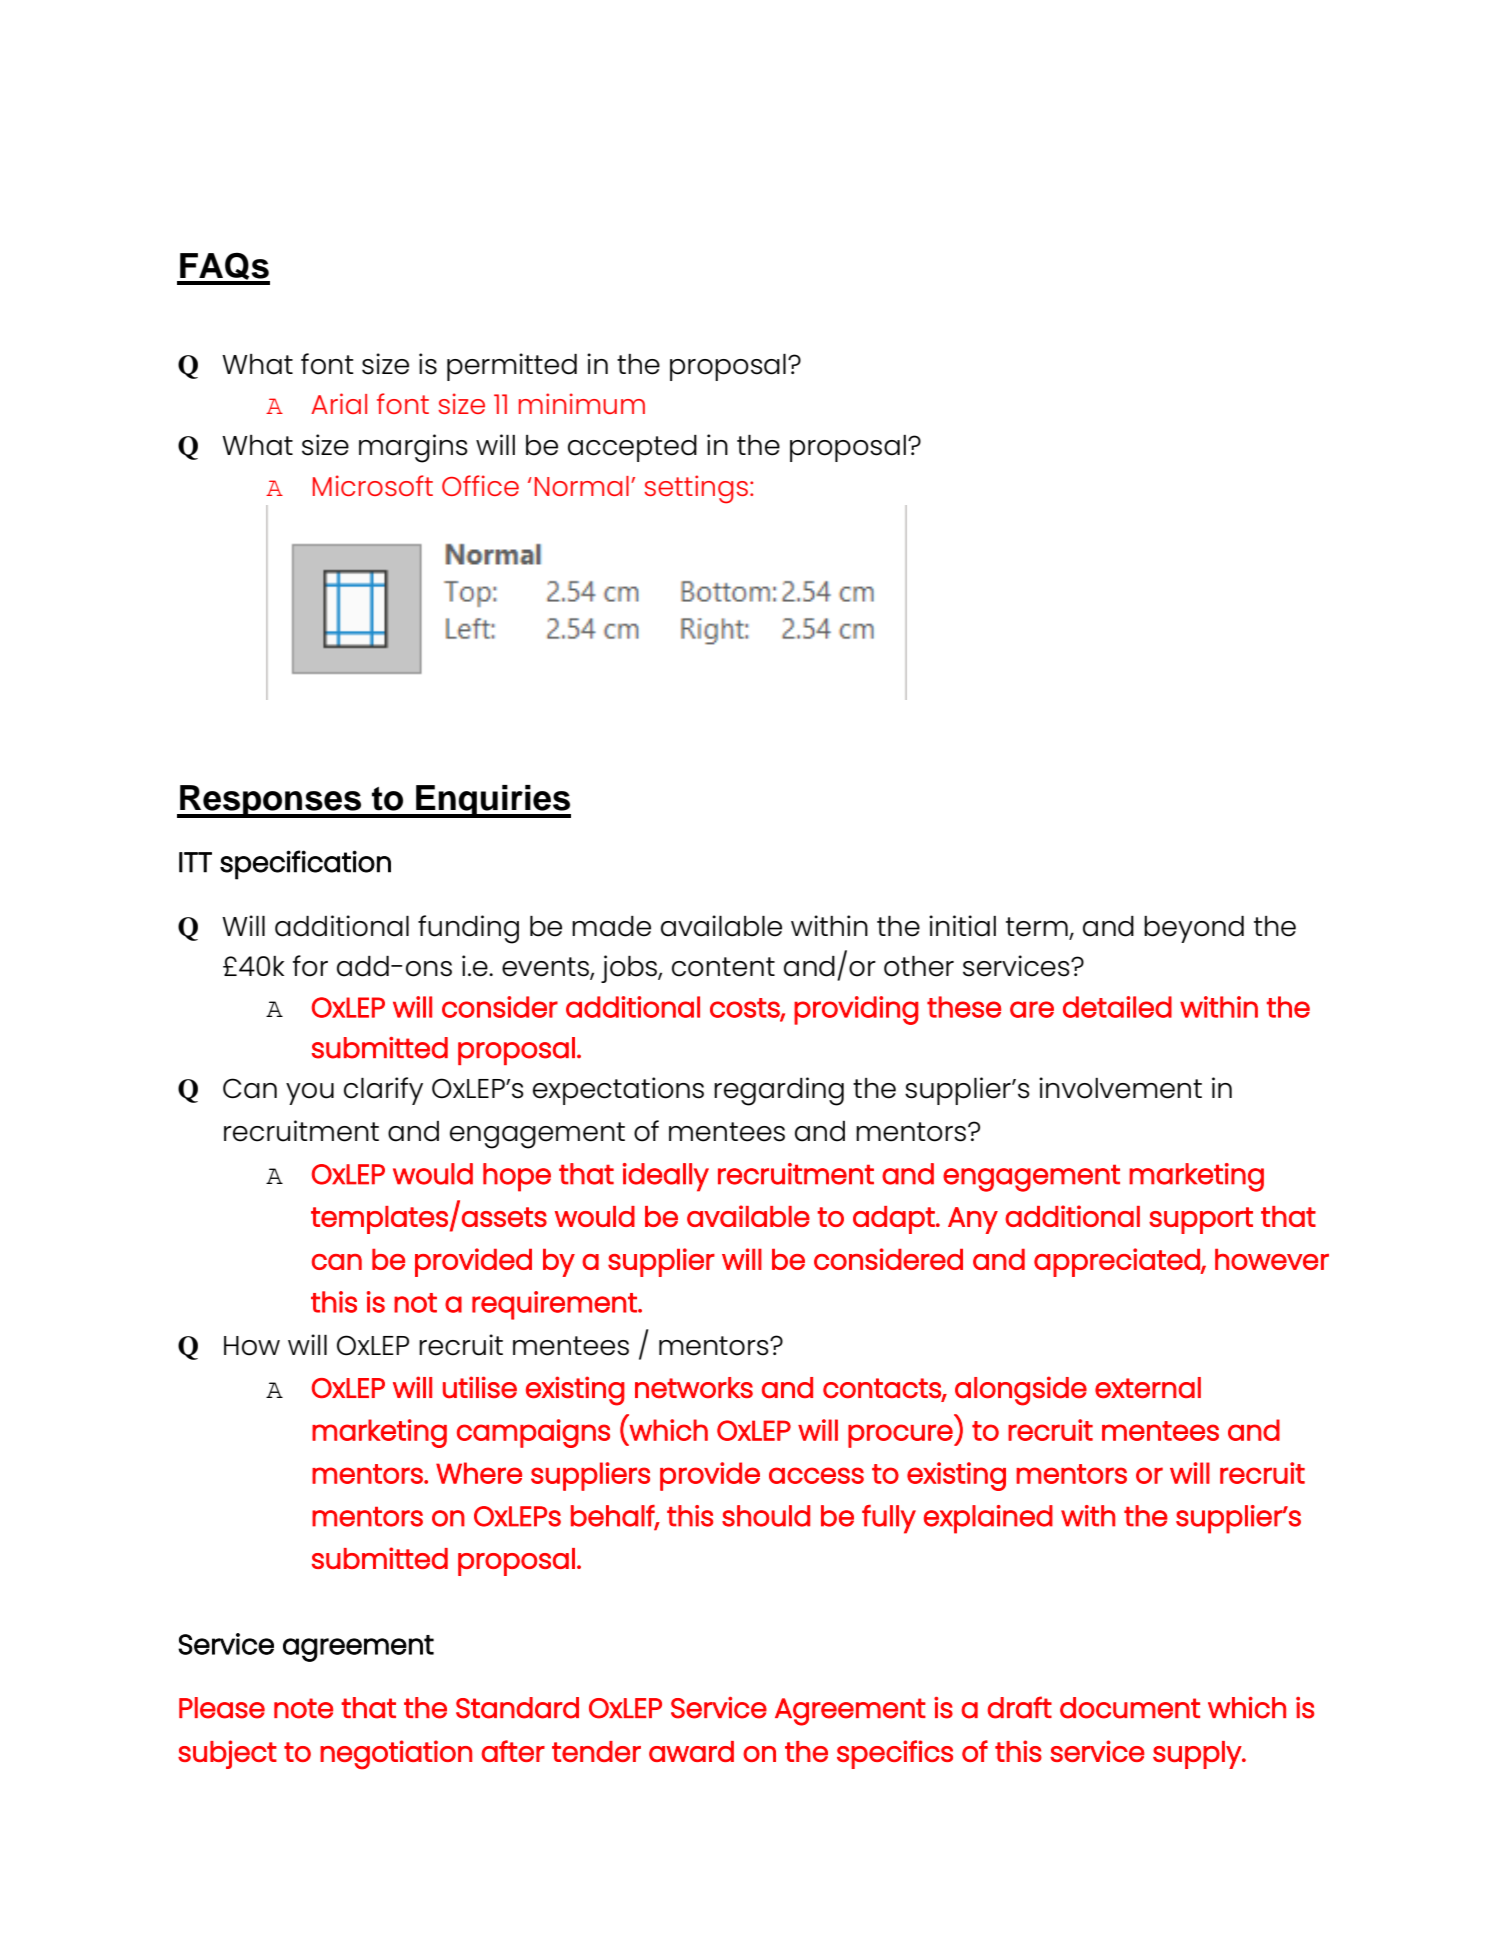  What do you see at coordinates (1148, 1388) in the screenshot?
I see `external` at bounding box center [1148, 1388].
